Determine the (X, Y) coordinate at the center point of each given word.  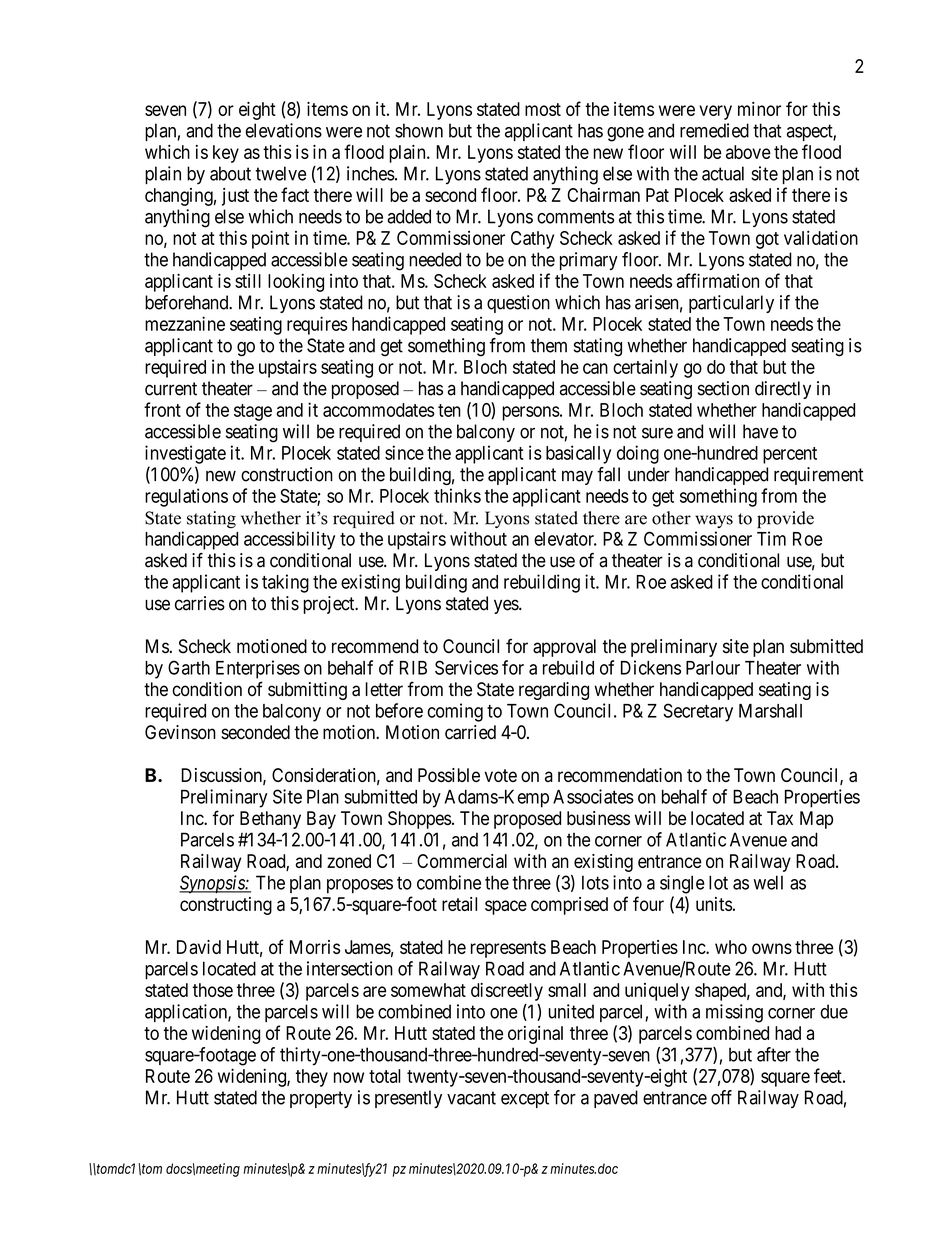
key (226, 154)
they (312, 1078)
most (543, 109)
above (748, 152)
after (774, 1054)
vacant (471, 1098)
